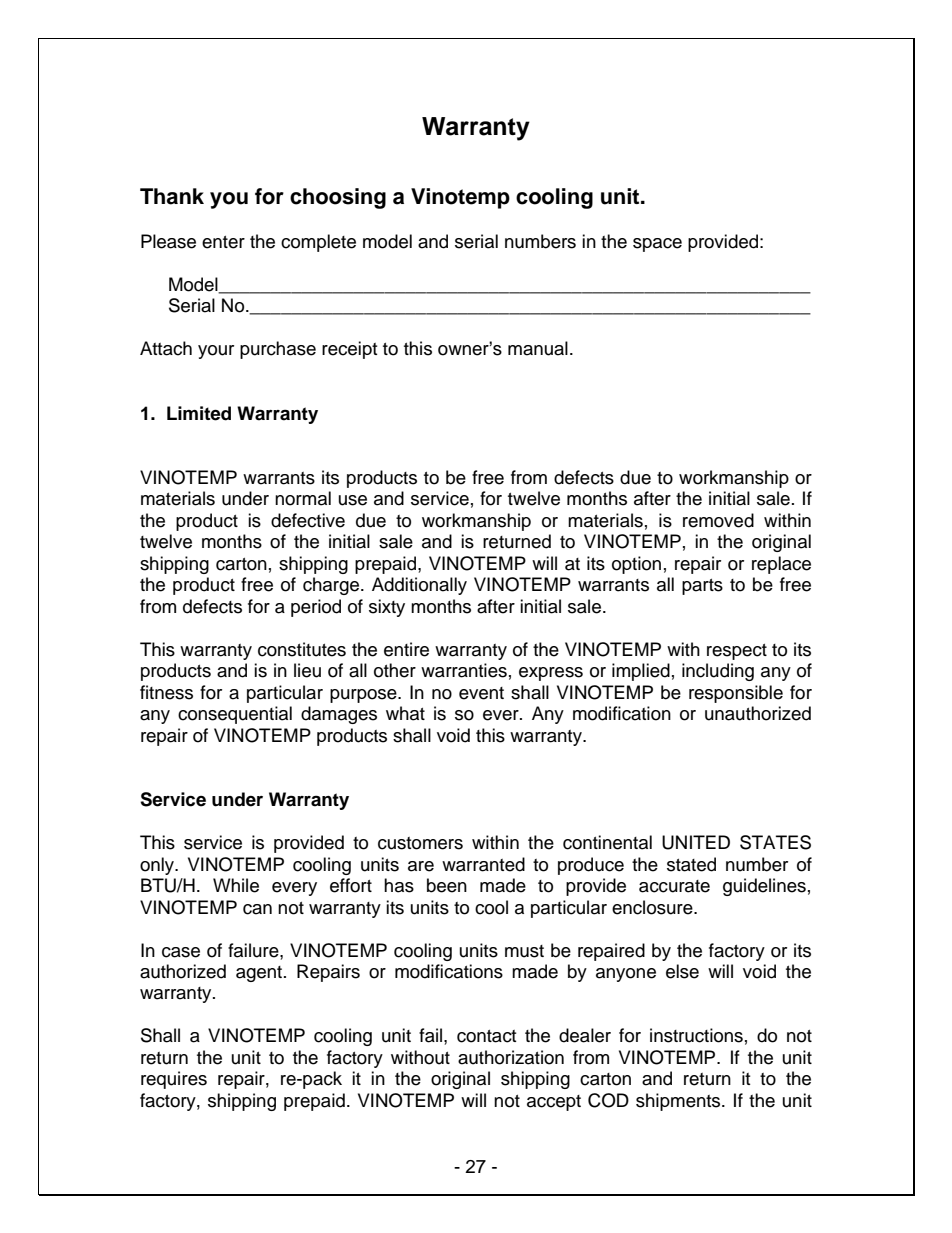  I want to click on requires, so click(174, 1080).
